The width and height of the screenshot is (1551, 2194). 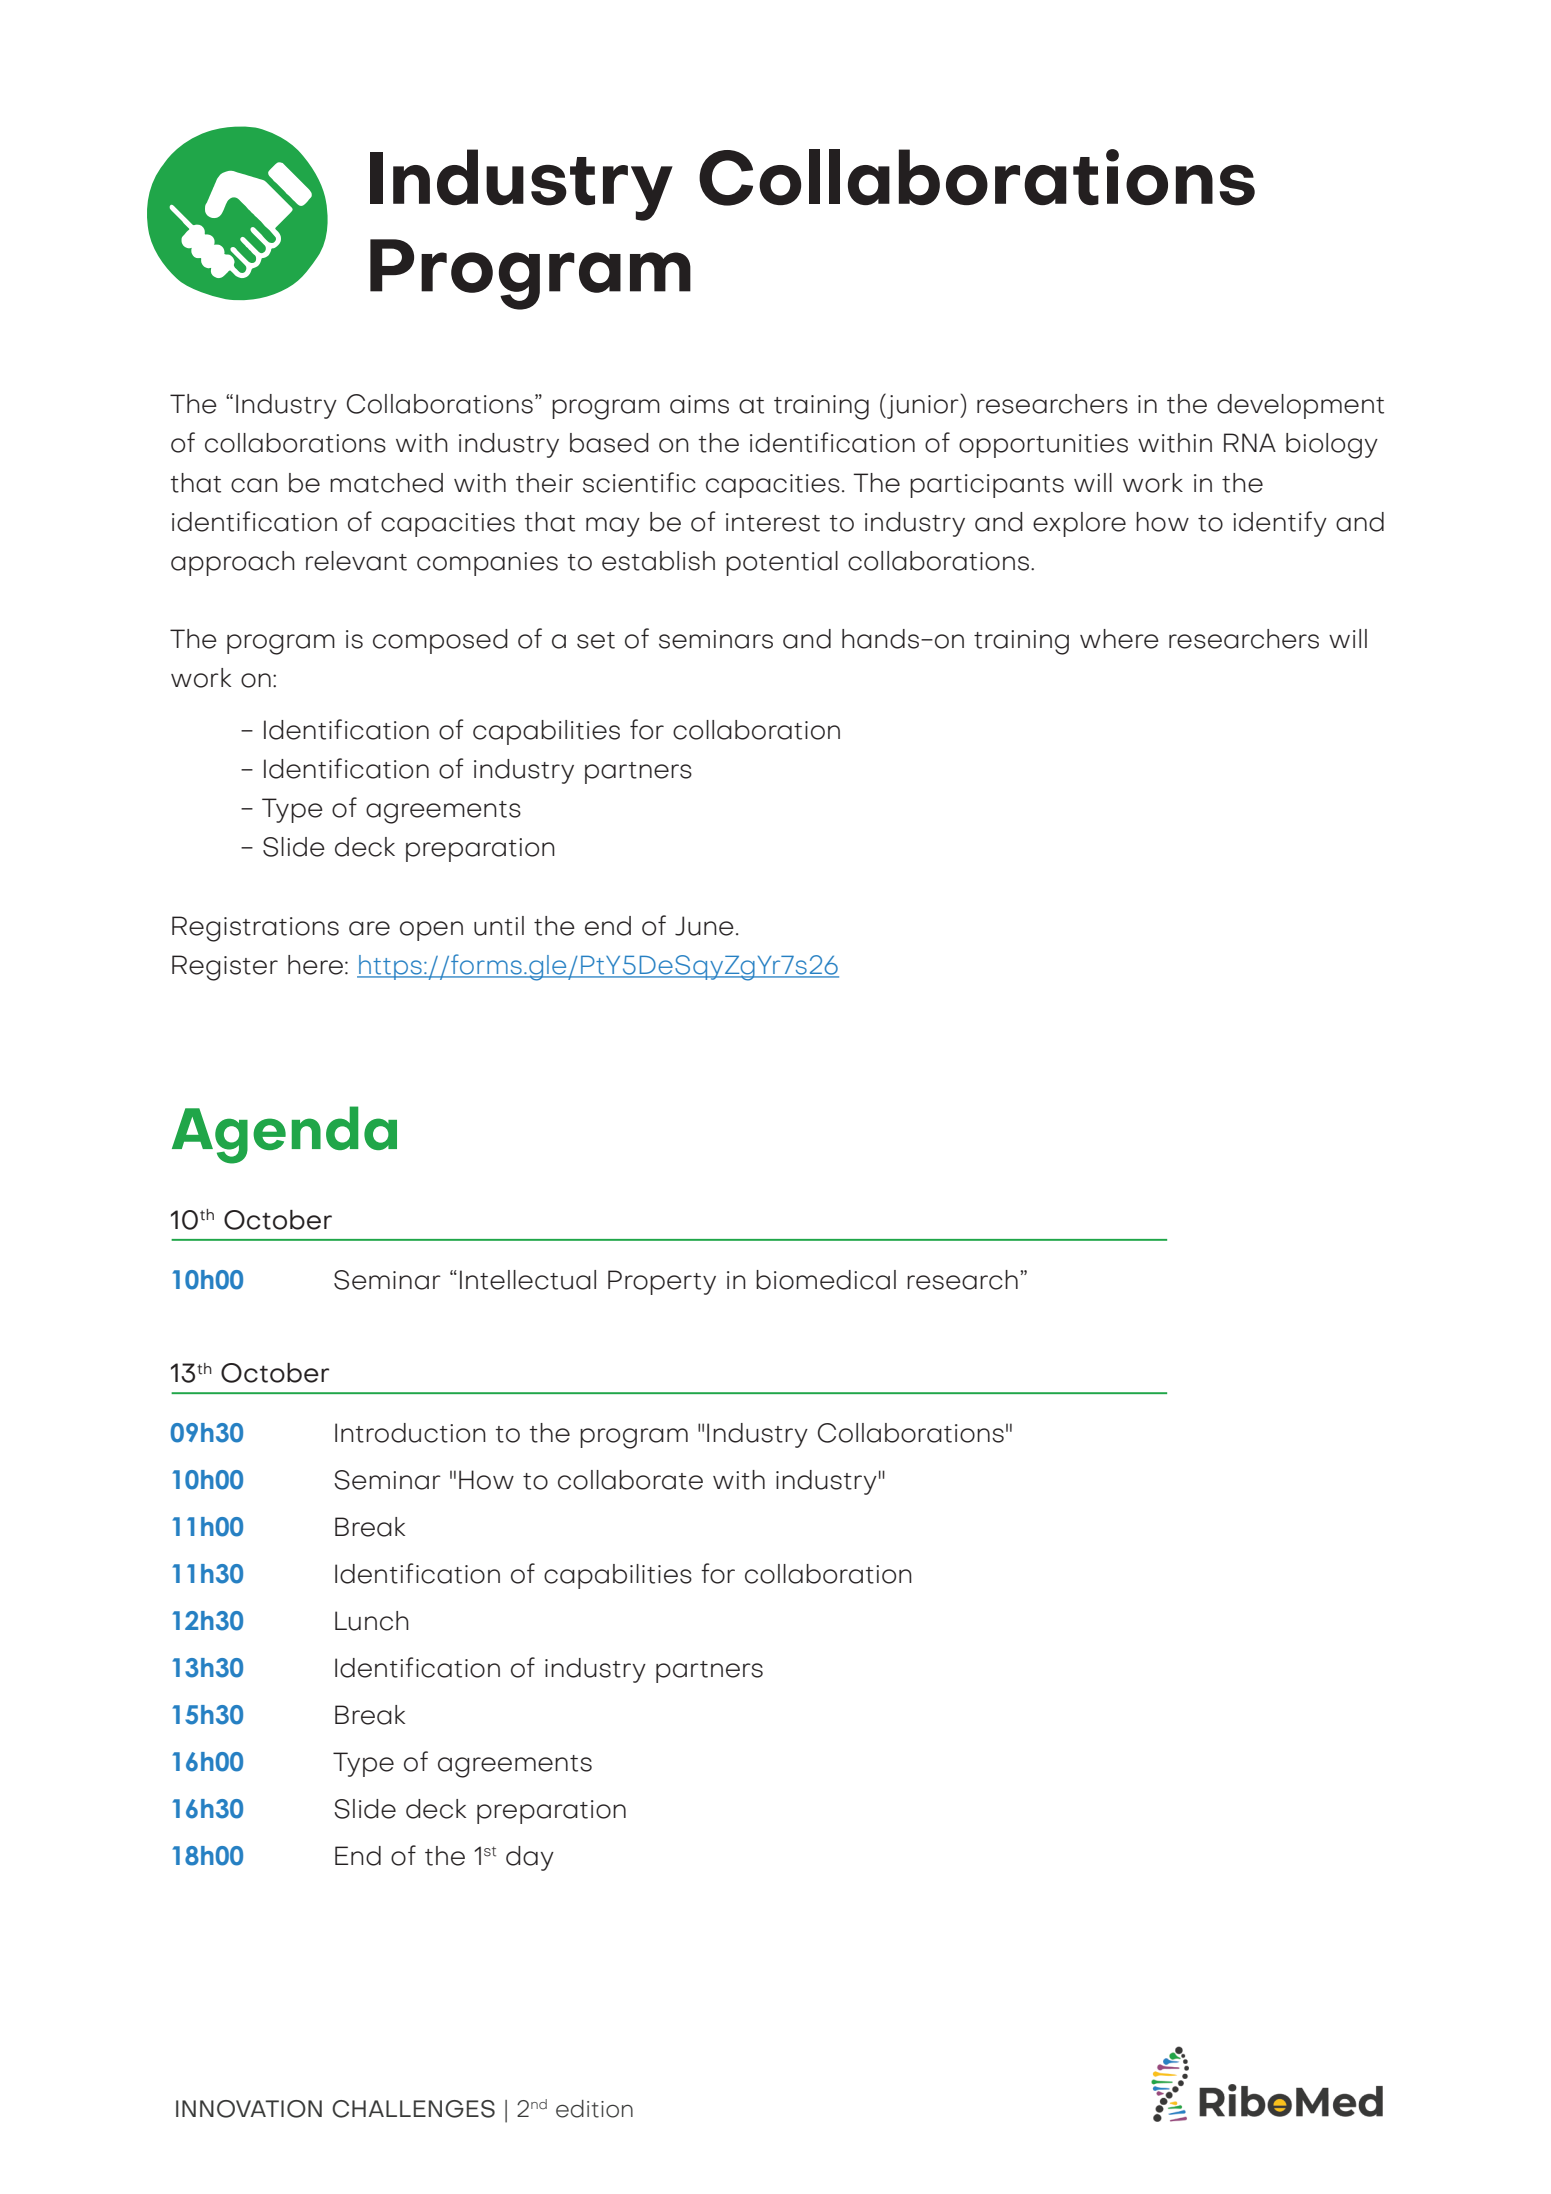 What do you see at coordinates (773, 522) in the screenshot?
I see `interest` at bounding box center [773, 522].
